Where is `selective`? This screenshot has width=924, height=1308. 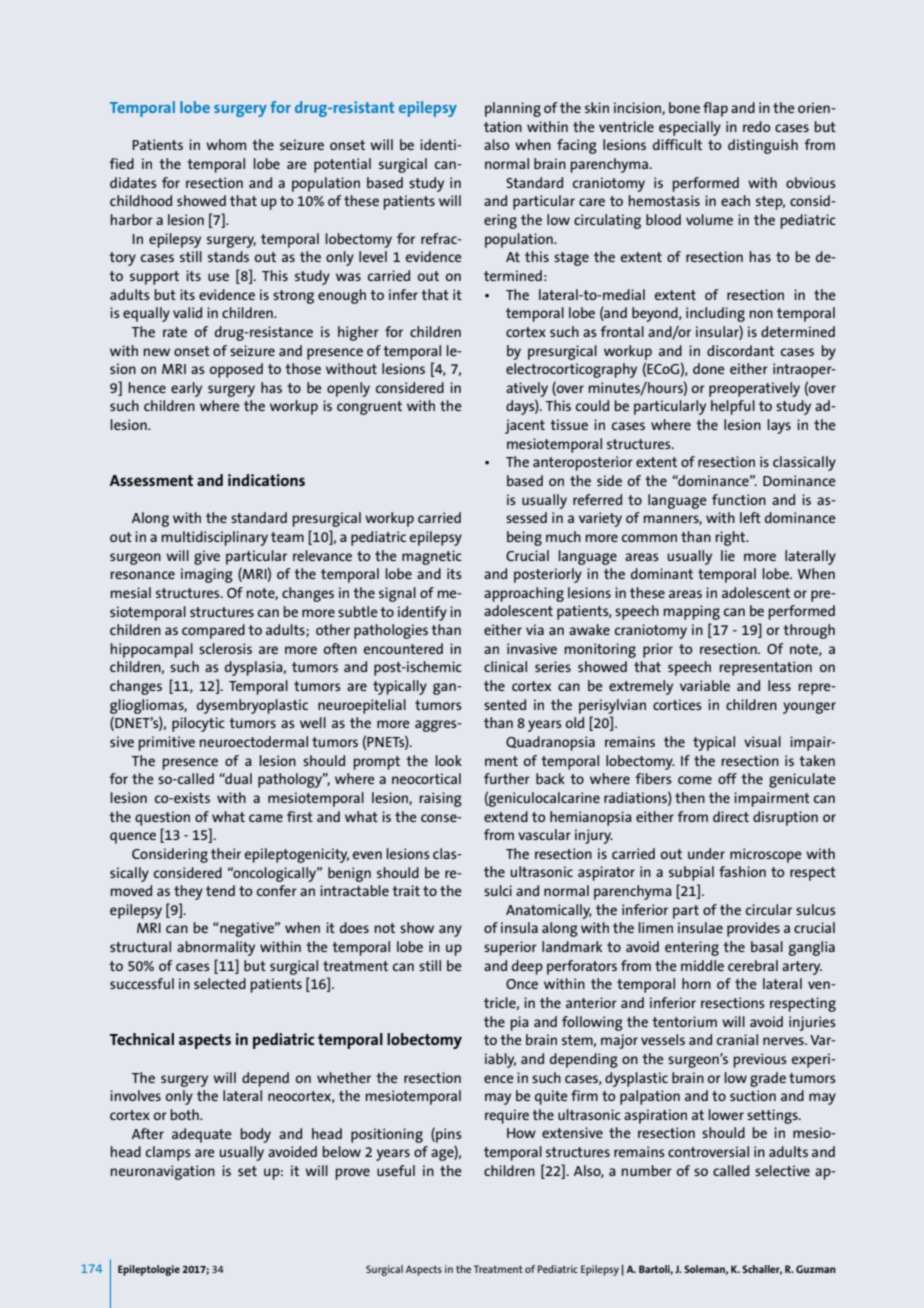
selective is located at coordinates (782, 1170).
